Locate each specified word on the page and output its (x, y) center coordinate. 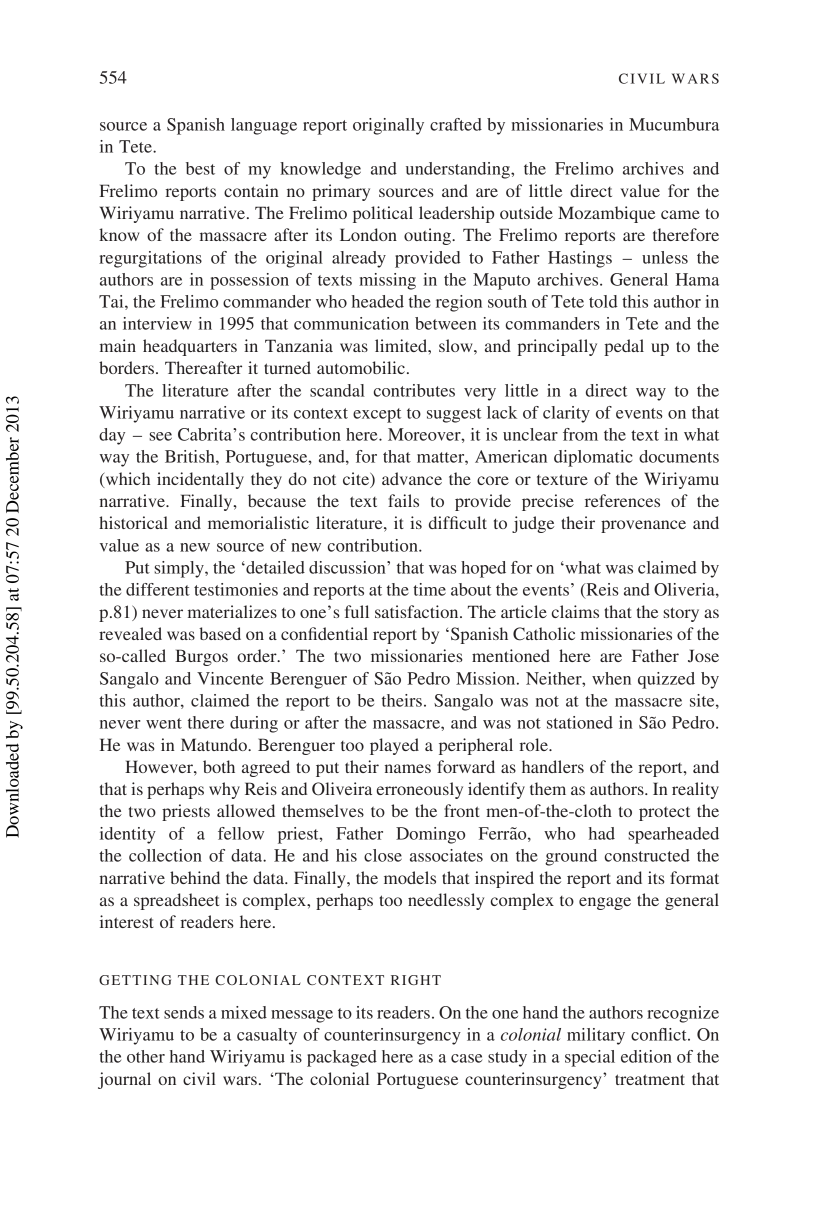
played (394, 746)
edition (646, 1056)
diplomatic (593, 458)
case (466, 1058)
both (219, 766)
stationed (580, 722)
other (146, 1056)
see (160, 436)
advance (412, 478)
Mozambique (606, 214)
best (200, 168)
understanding (459, 170)
